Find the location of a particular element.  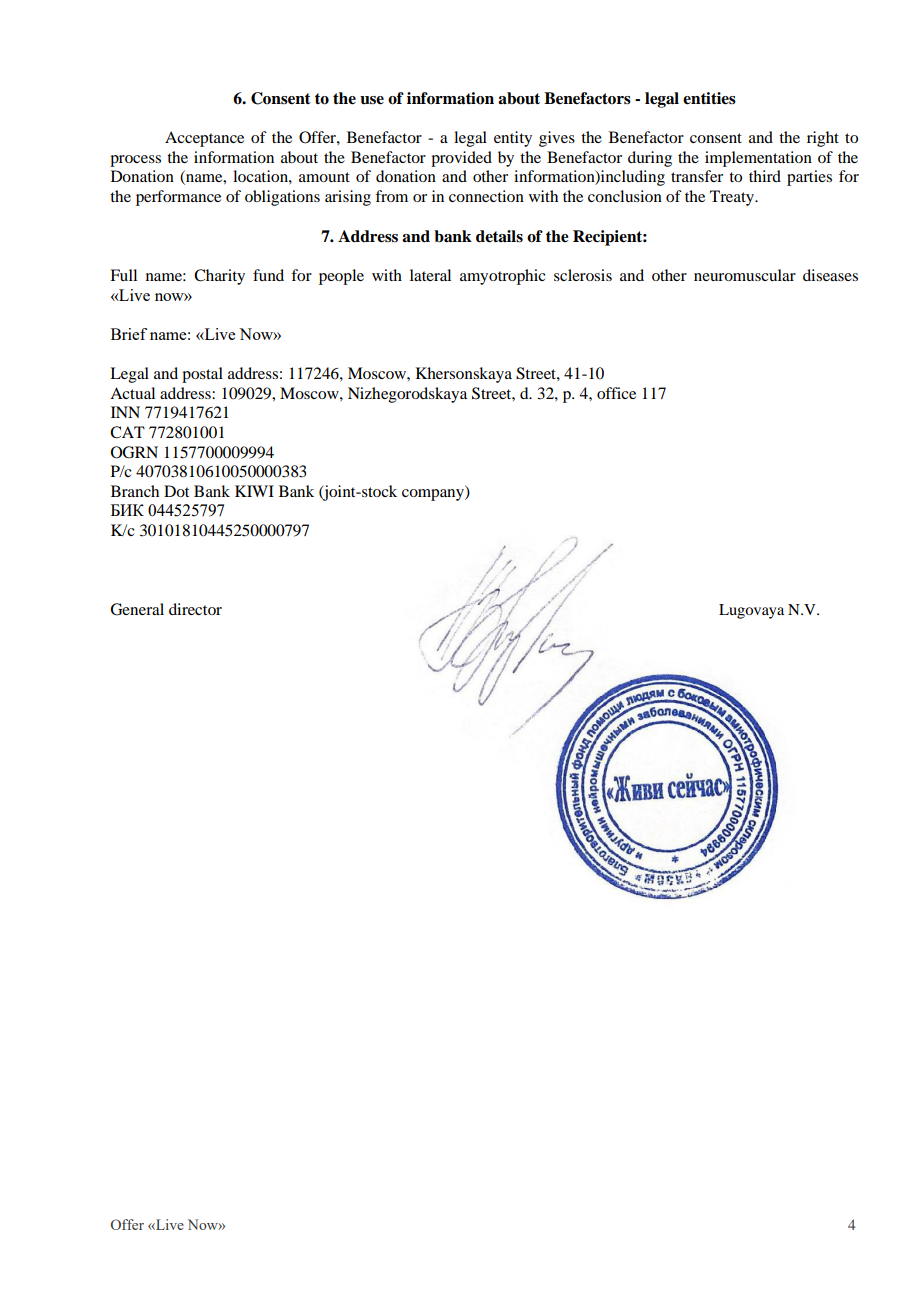

director is located at coordinates (195, 609).
